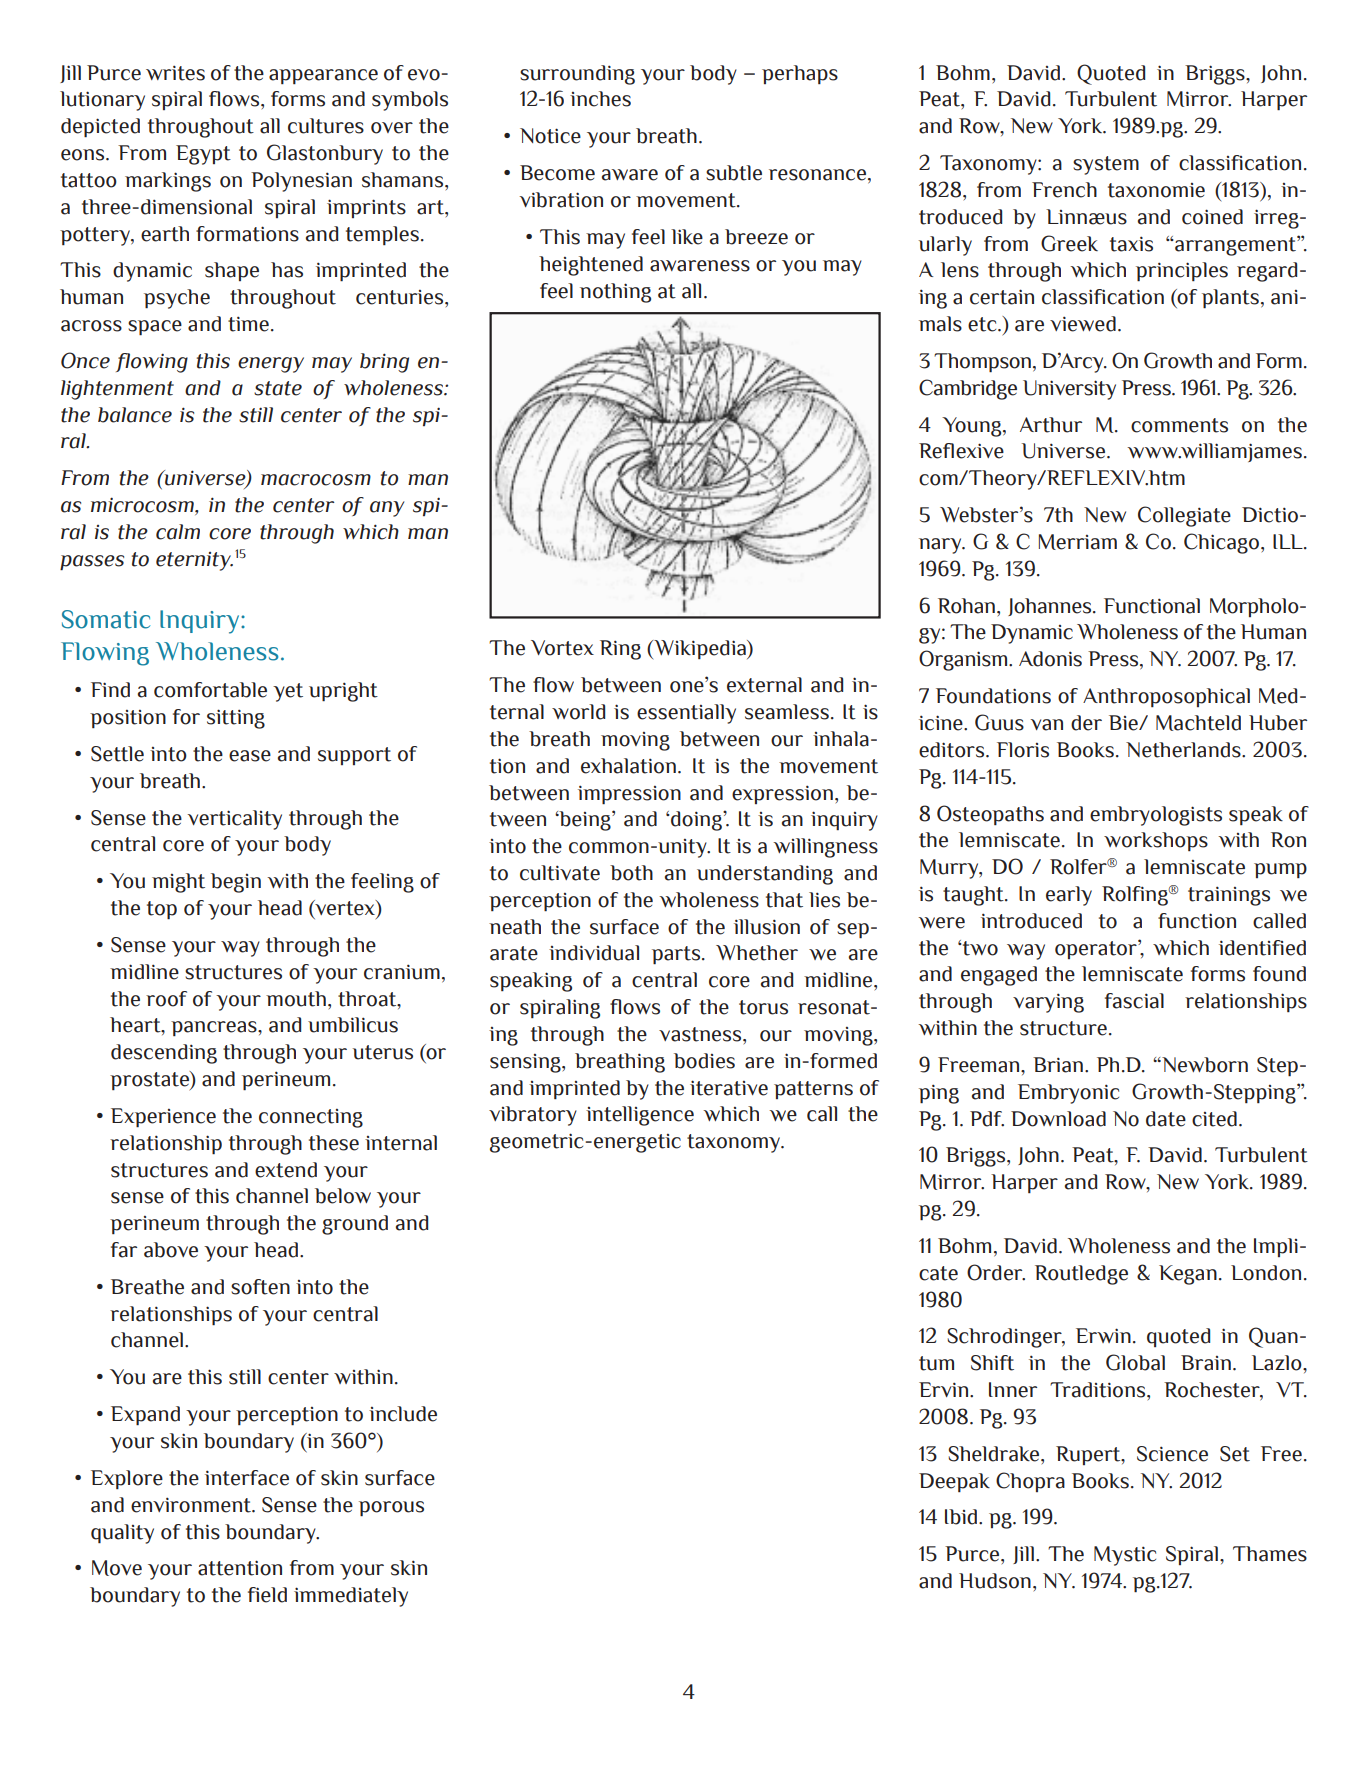 The image size is (1368, 1770). Describe the element at coordinates (696, 821) in the screenshot. I see `doing` at that location.
